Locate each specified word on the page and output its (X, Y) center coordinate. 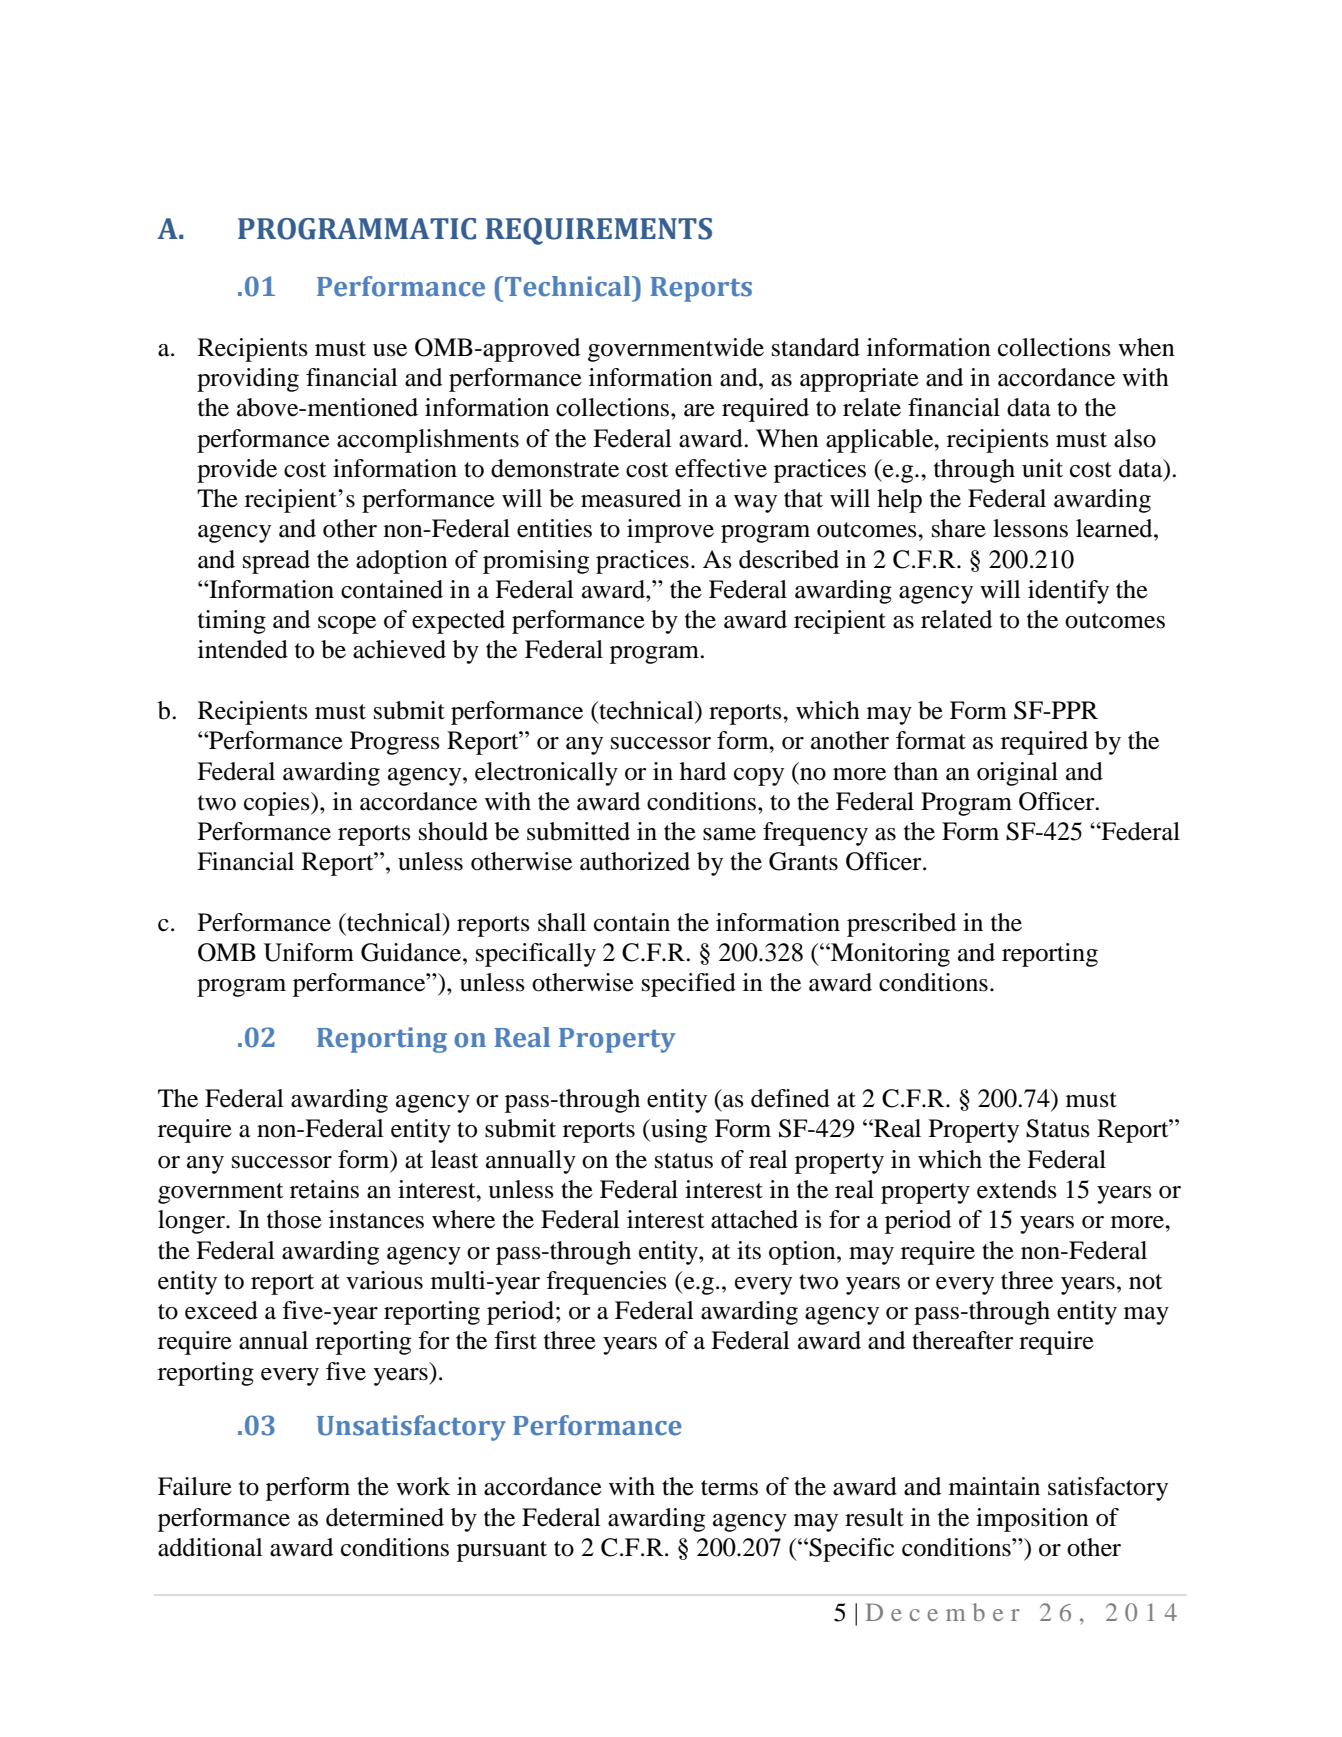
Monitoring (889, 955)
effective (721, 468)
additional (210, 1547)
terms (729, 1488)
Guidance (412, 952)
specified (689, 985)
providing (248, 380)
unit (1042, 468)
